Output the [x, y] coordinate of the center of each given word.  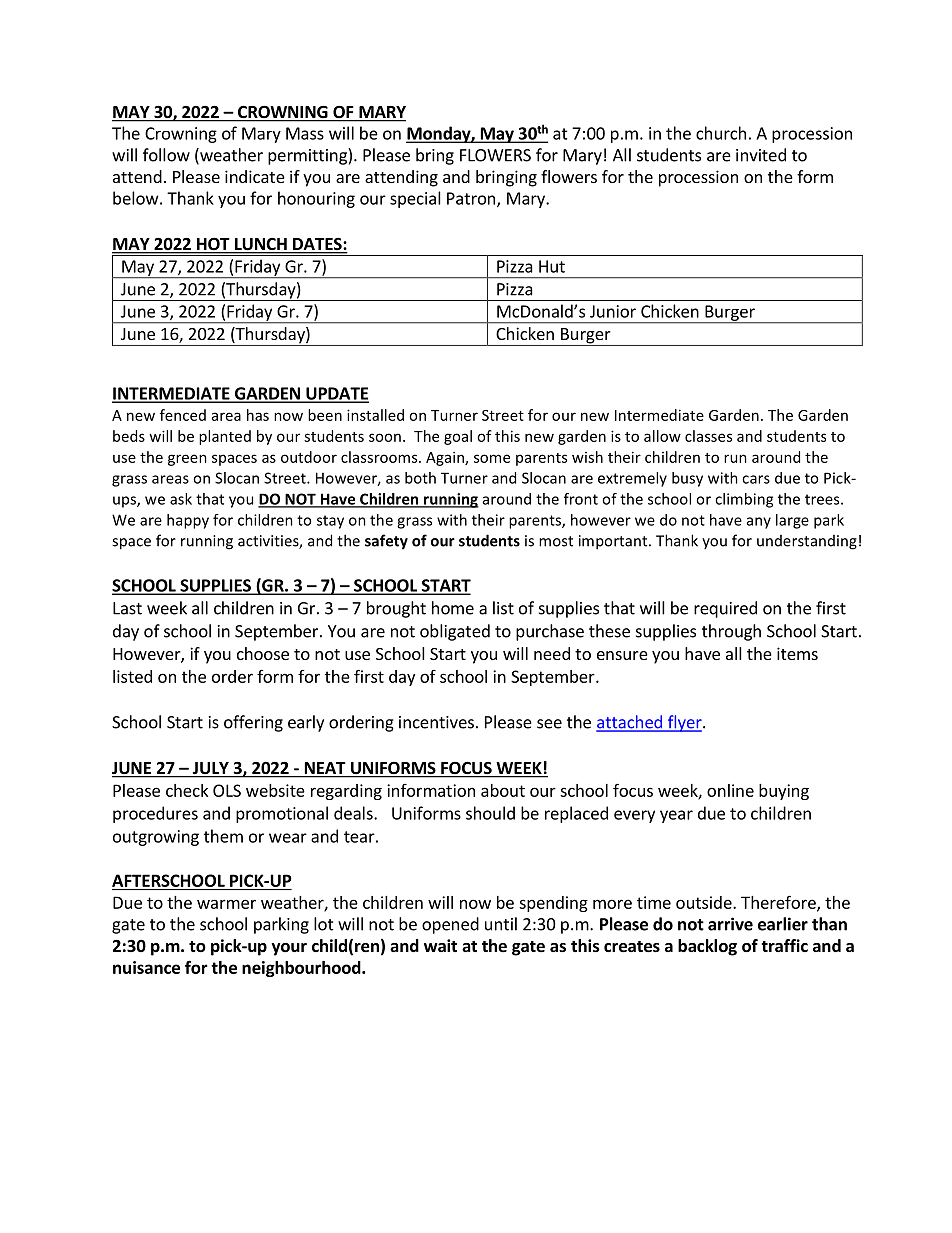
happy [188, 521]
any [759, 523]
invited [761, 155]
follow [166, 155]
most [556, 541]
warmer [226, 904]
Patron [472, 199]
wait [440, 945]
